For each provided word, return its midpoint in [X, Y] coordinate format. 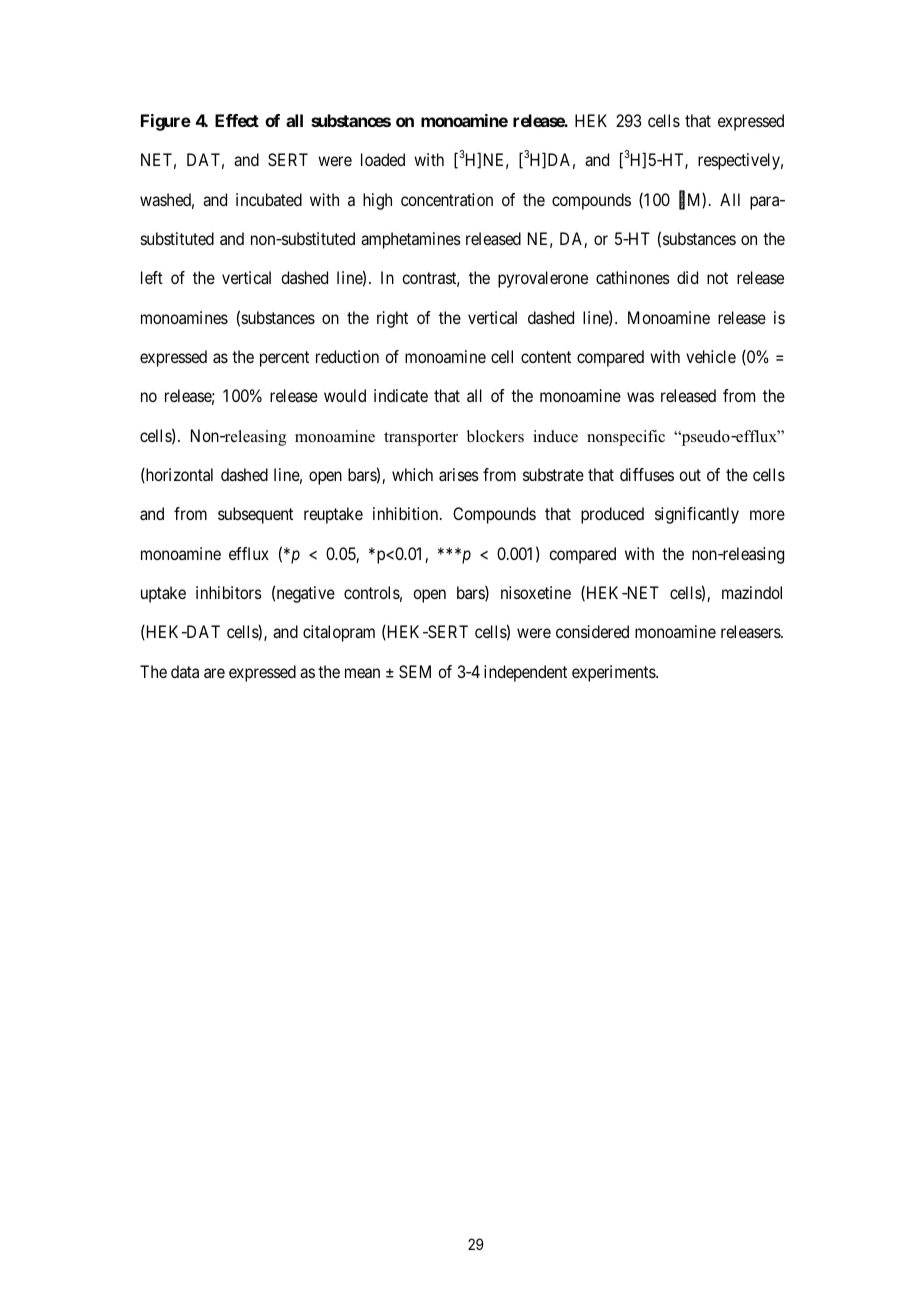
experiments [614, 673]
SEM [415, 671]
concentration [447, 199]
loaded [383, 159]
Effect [237, 120]
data [185, 671]
